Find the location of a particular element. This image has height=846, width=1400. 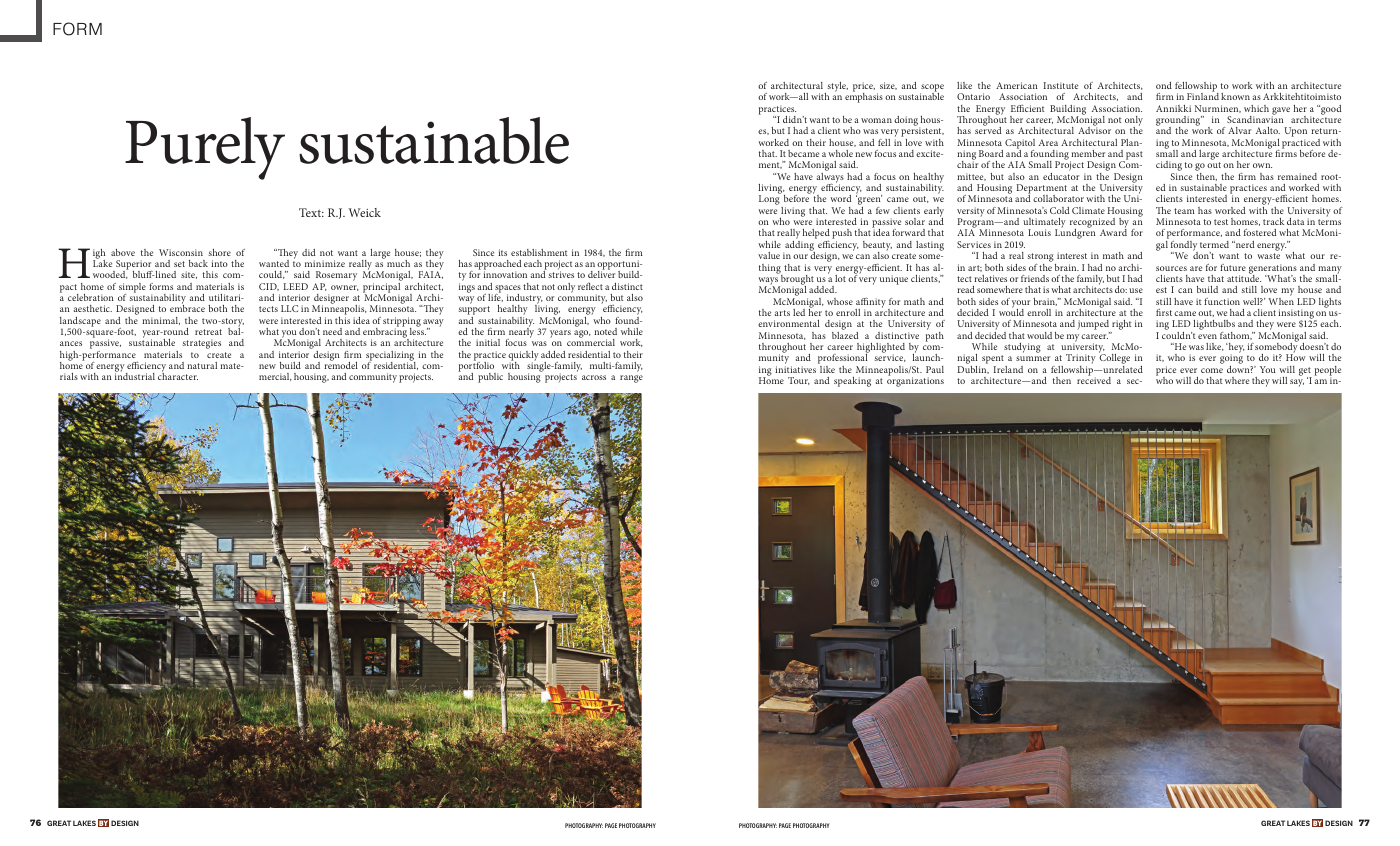

natural is located at coordinates (202, 365).
